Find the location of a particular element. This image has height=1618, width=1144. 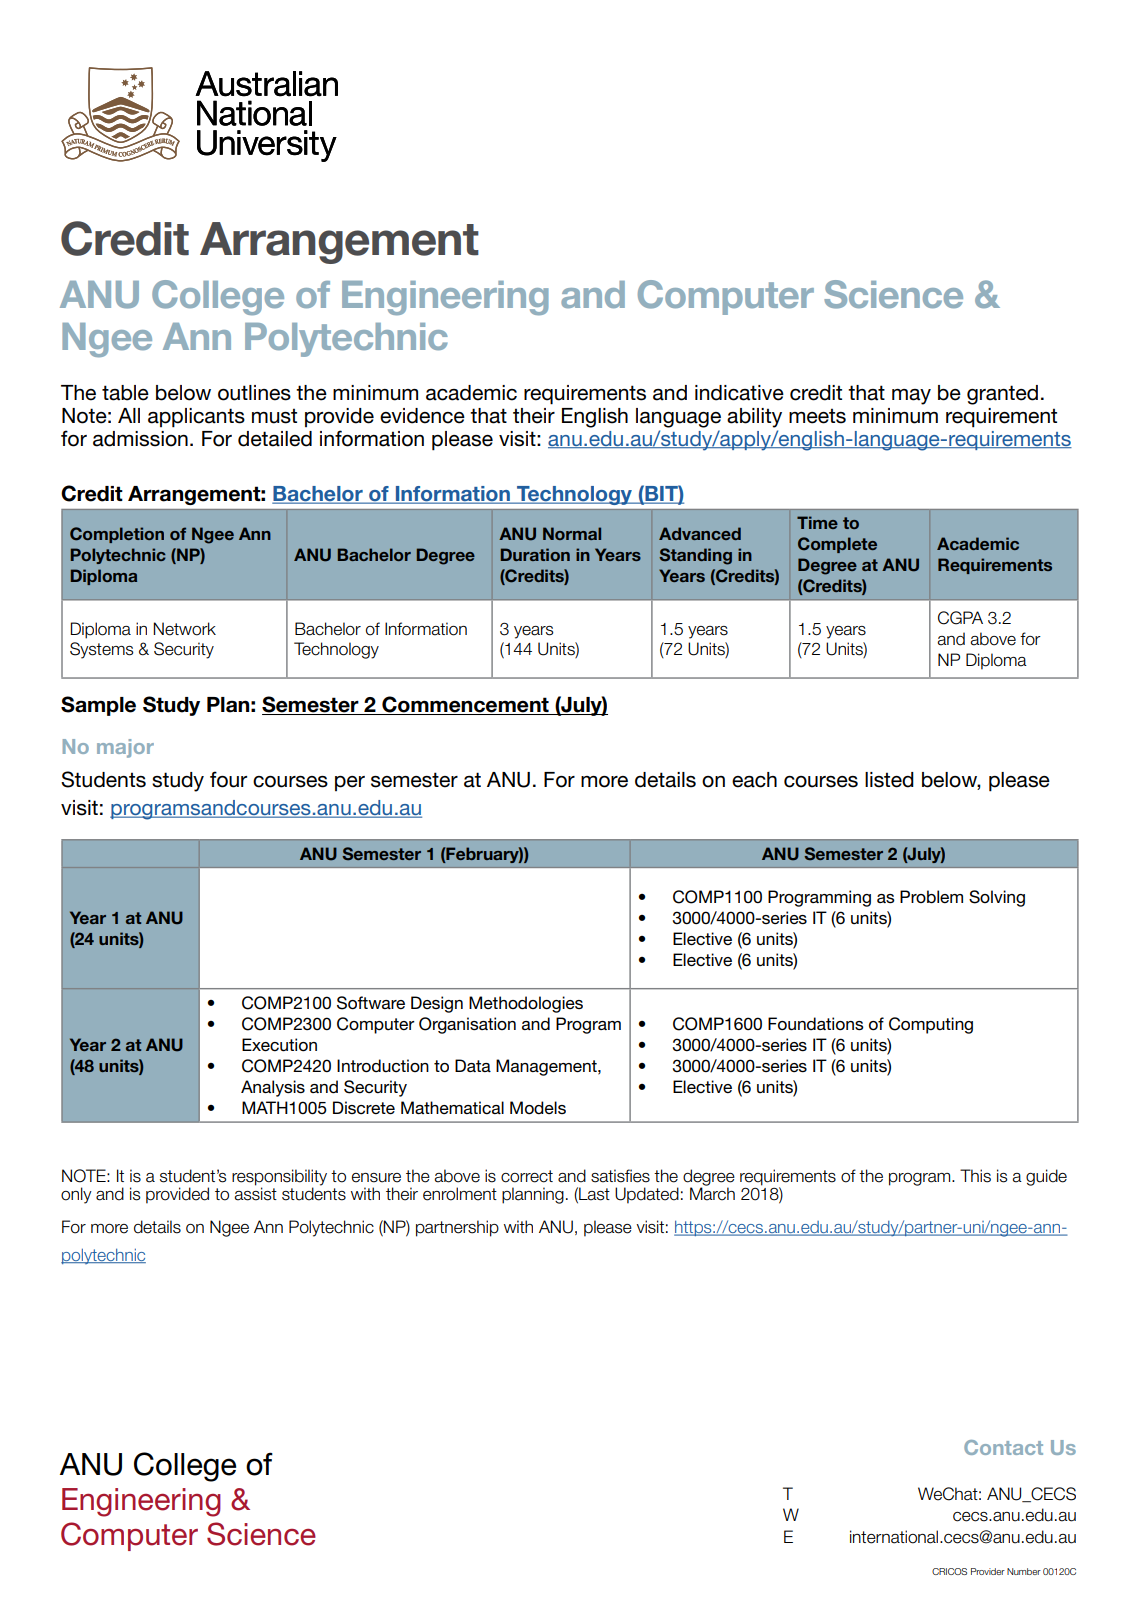

Commencement is located at coordinates (465, 705).
